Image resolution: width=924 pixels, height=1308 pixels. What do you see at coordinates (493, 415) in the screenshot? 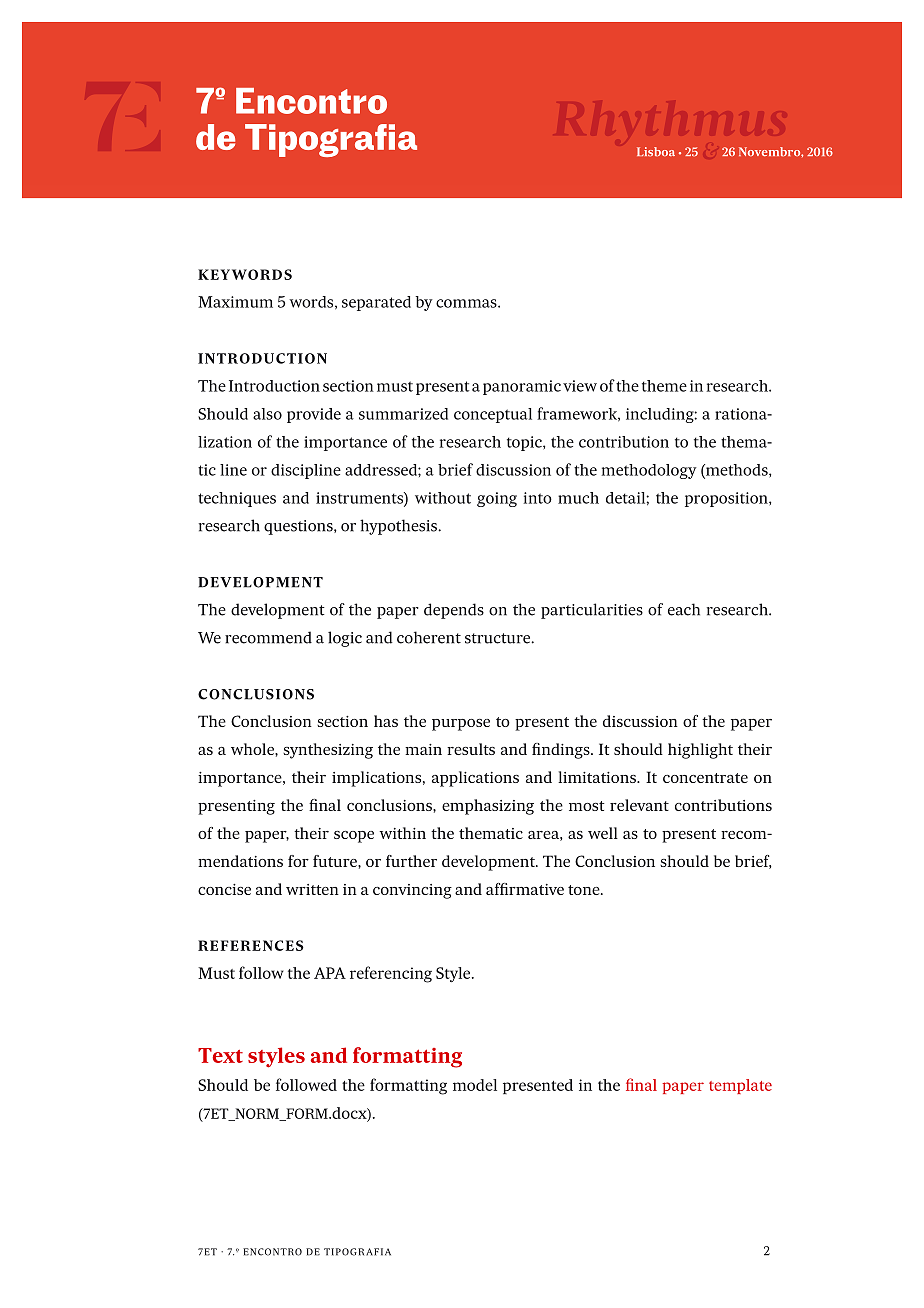
I see `conceptual` at bounding box center [493, 415].
